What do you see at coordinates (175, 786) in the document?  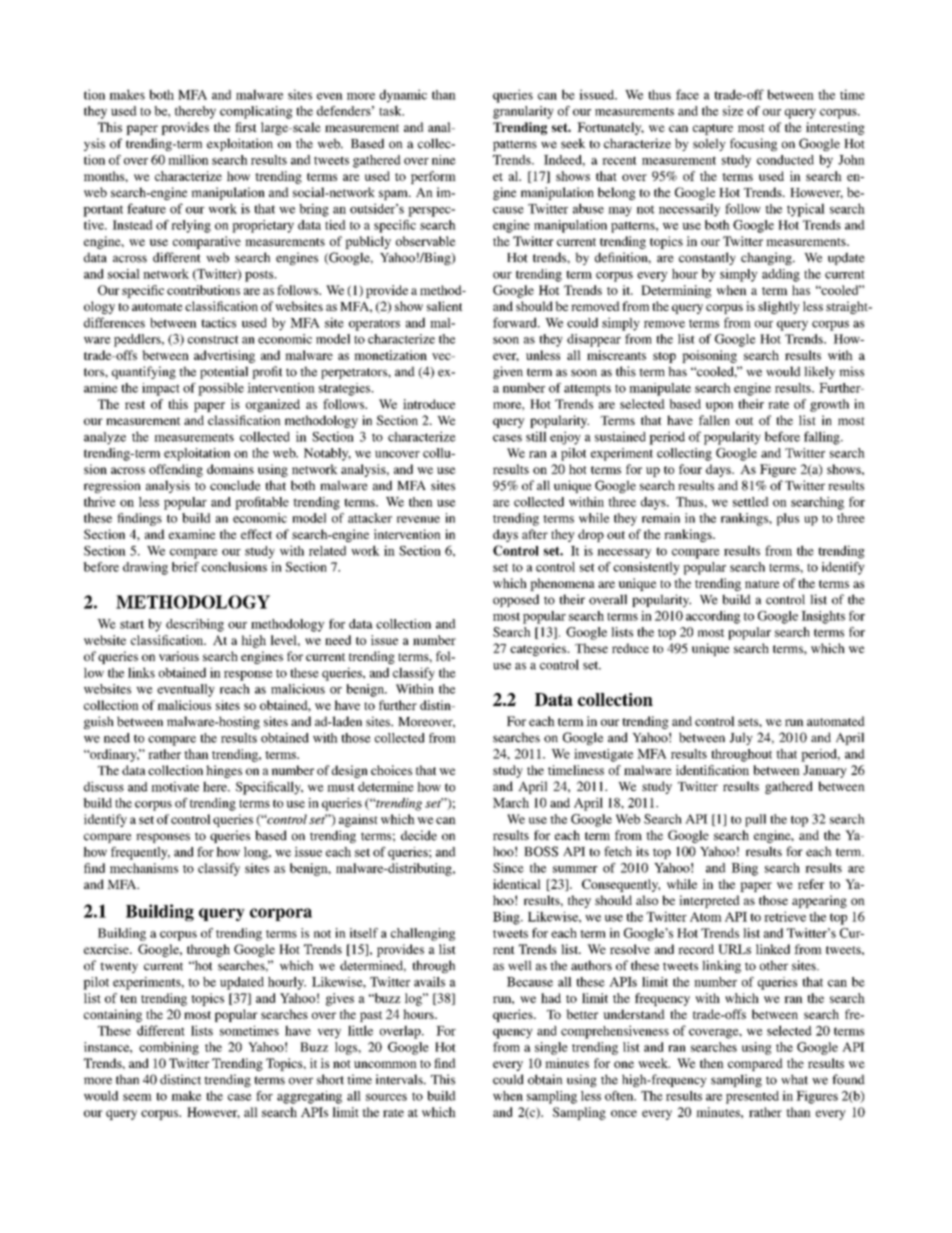 I see `motivate` at bounding box center [175, 786].
